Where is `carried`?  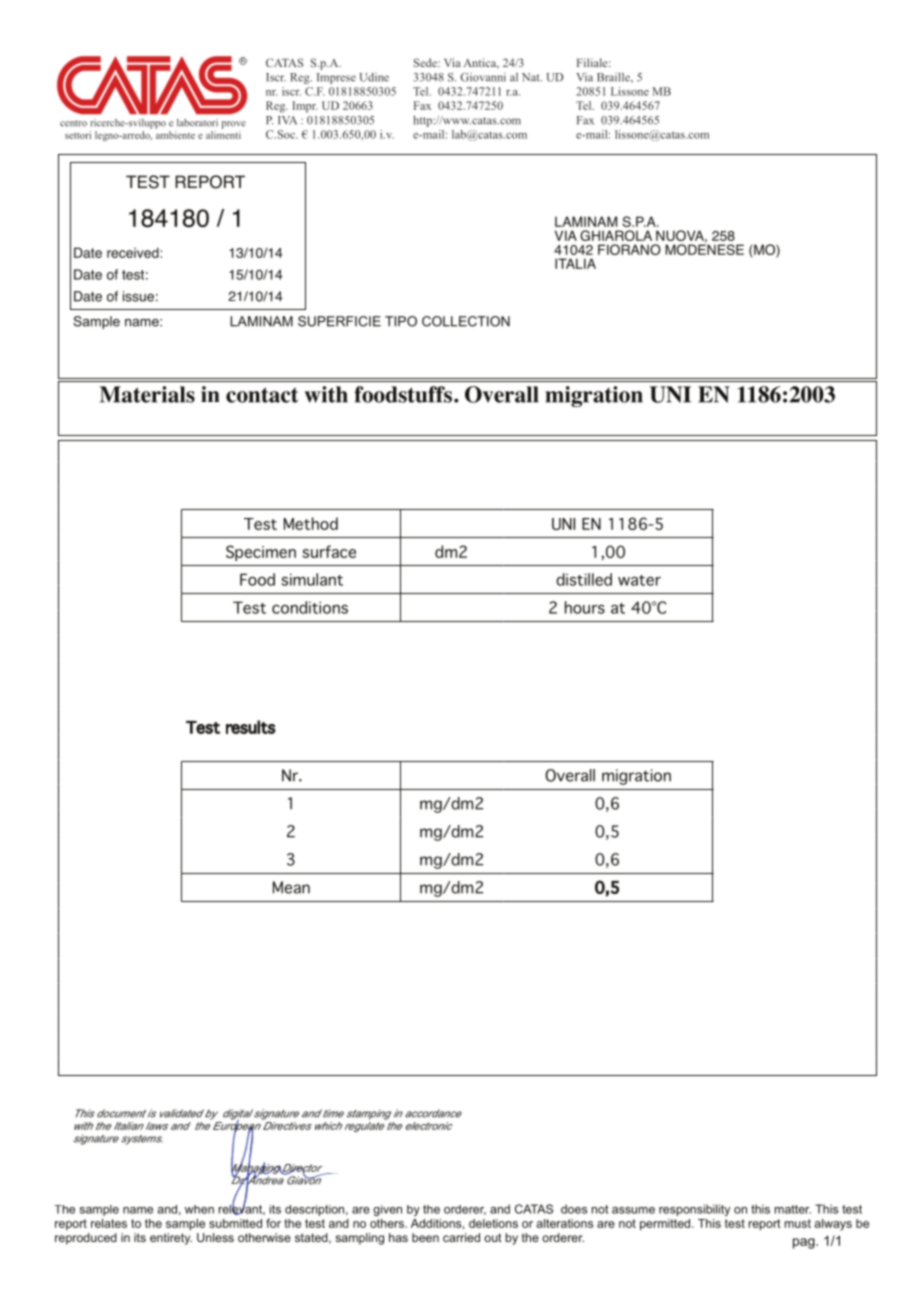 carried is located at coordinates (461, 1237).
